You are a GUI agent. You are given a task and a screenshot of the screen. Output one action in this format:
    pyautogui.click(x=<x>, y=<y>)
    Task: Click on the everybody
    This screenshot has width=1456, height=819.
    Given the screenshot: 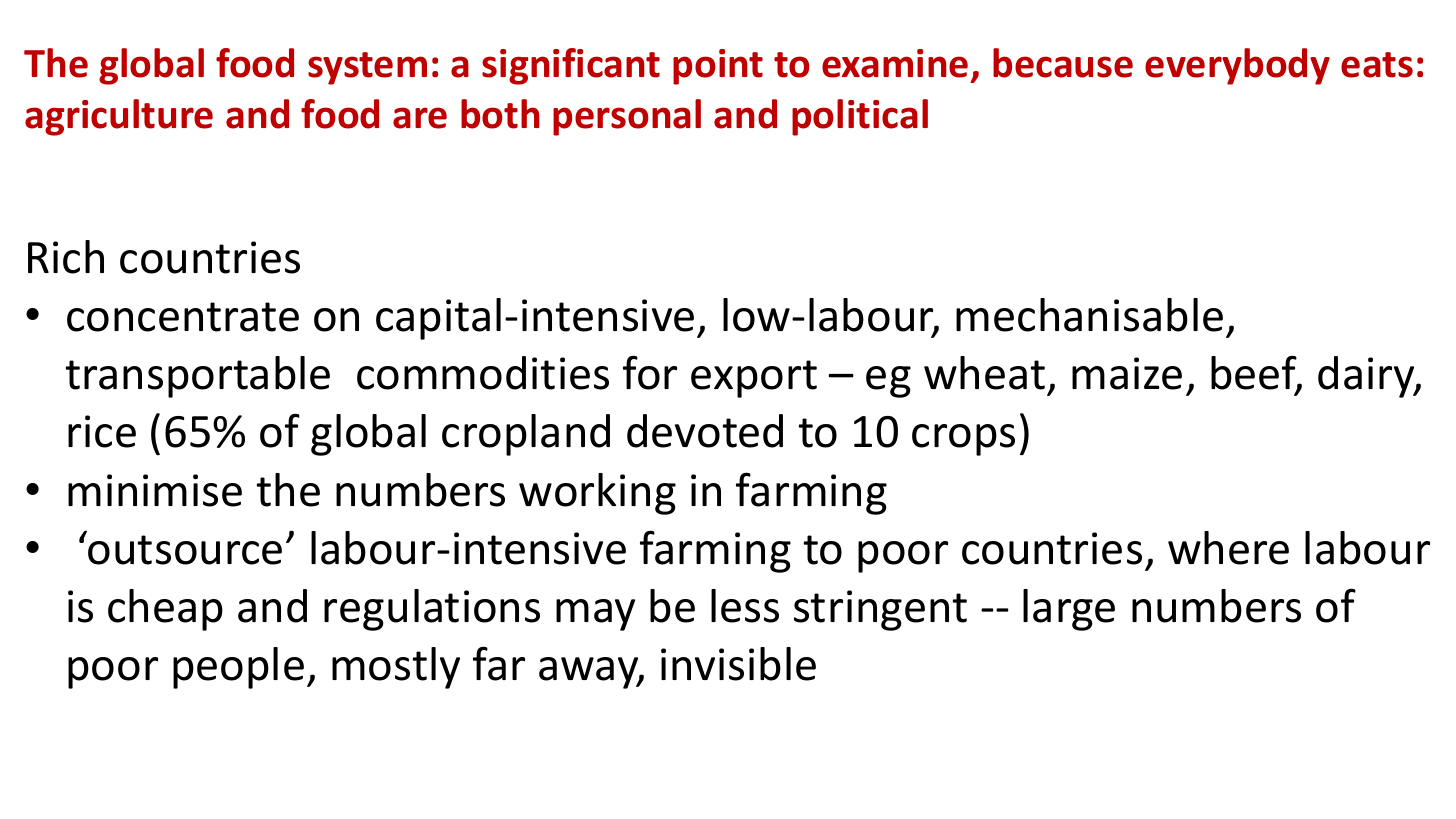 What is the action you would take?
    pyautogui.click(x=1237, y=66)
